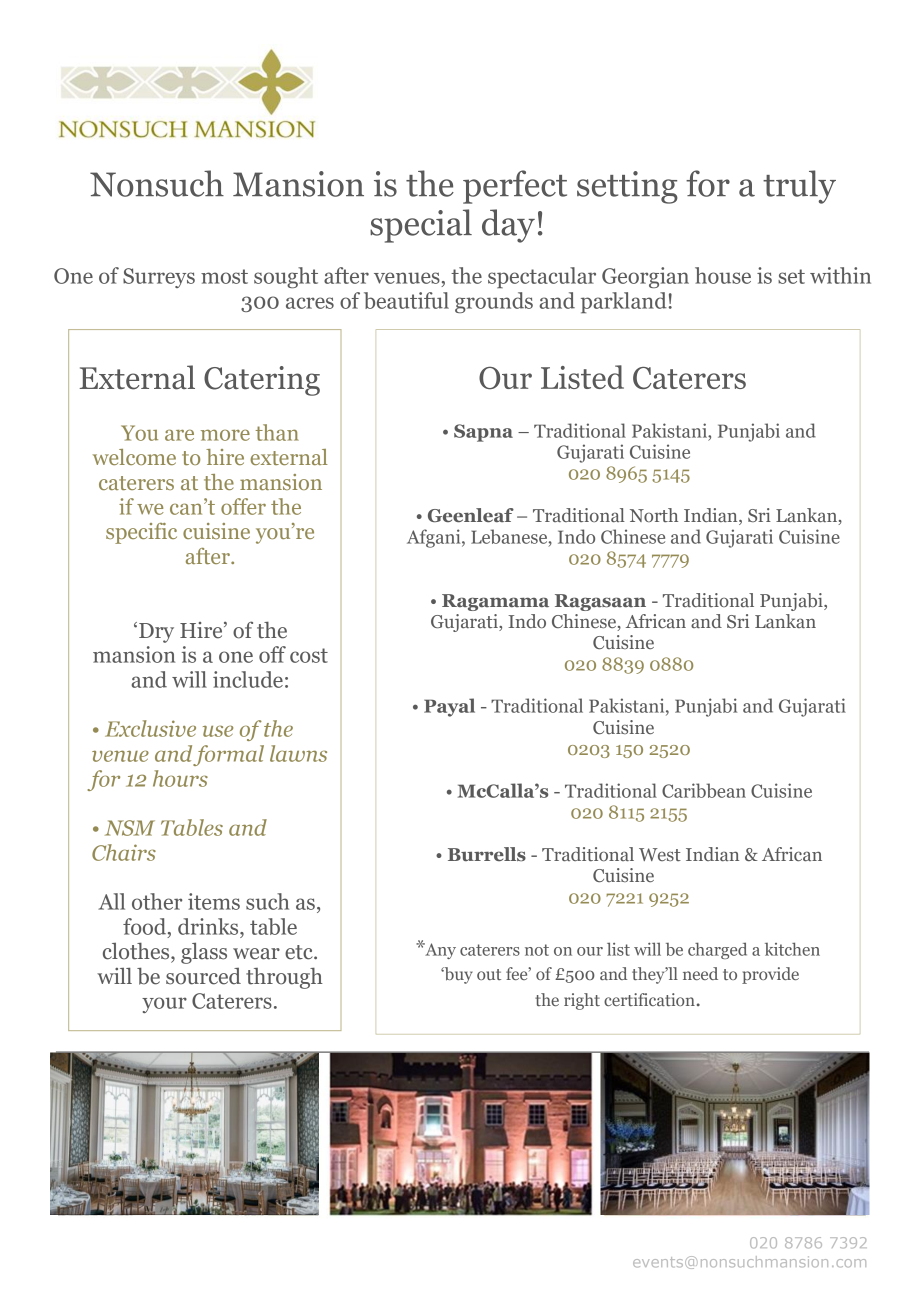 The height and width of the screenshot is (1307, 924). Describe the element at coordinates (624, 302) in the screenshot. I see `parkland` at that location.
